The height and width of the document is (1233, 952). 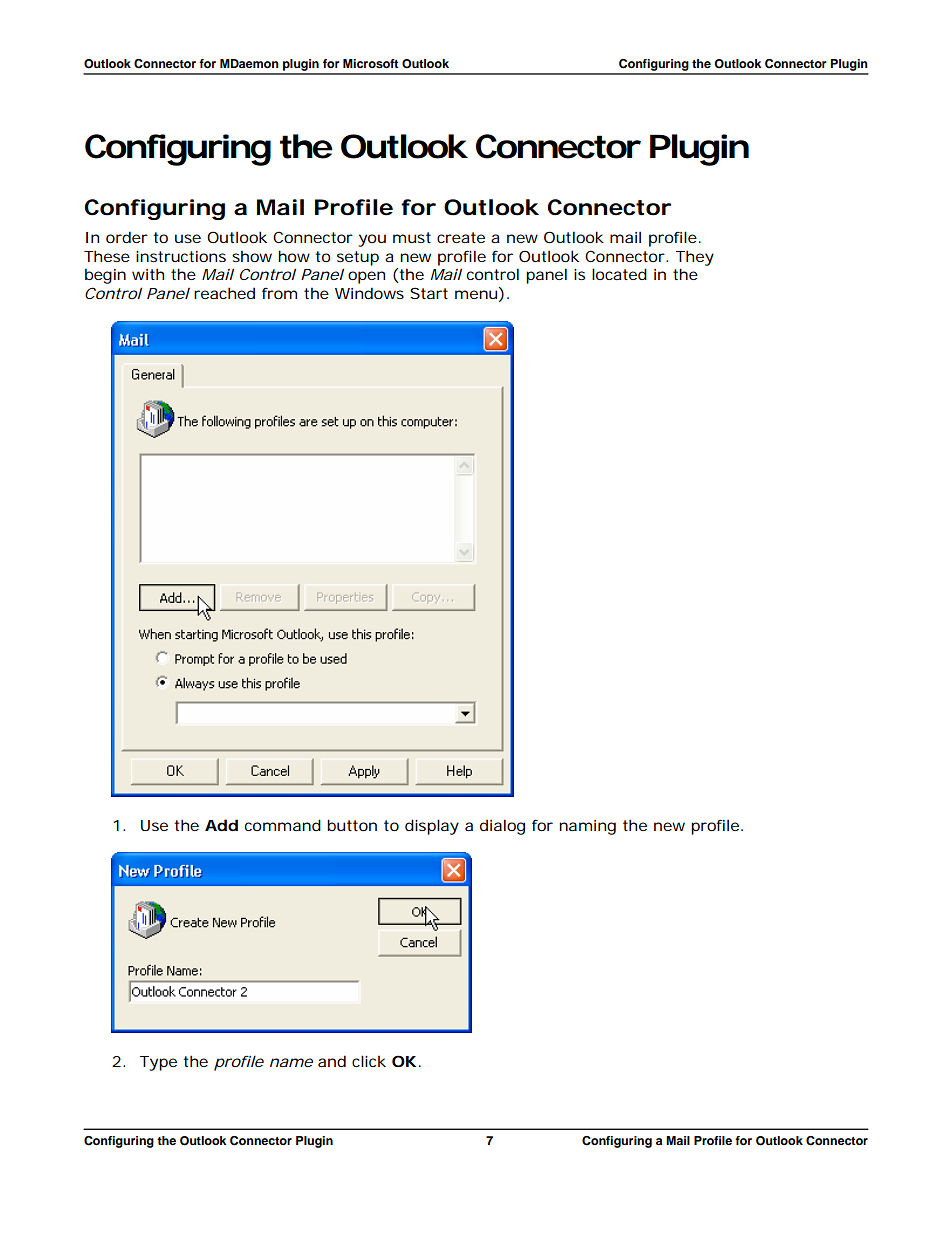 I want to click on order, so click(x=127, y=237).
